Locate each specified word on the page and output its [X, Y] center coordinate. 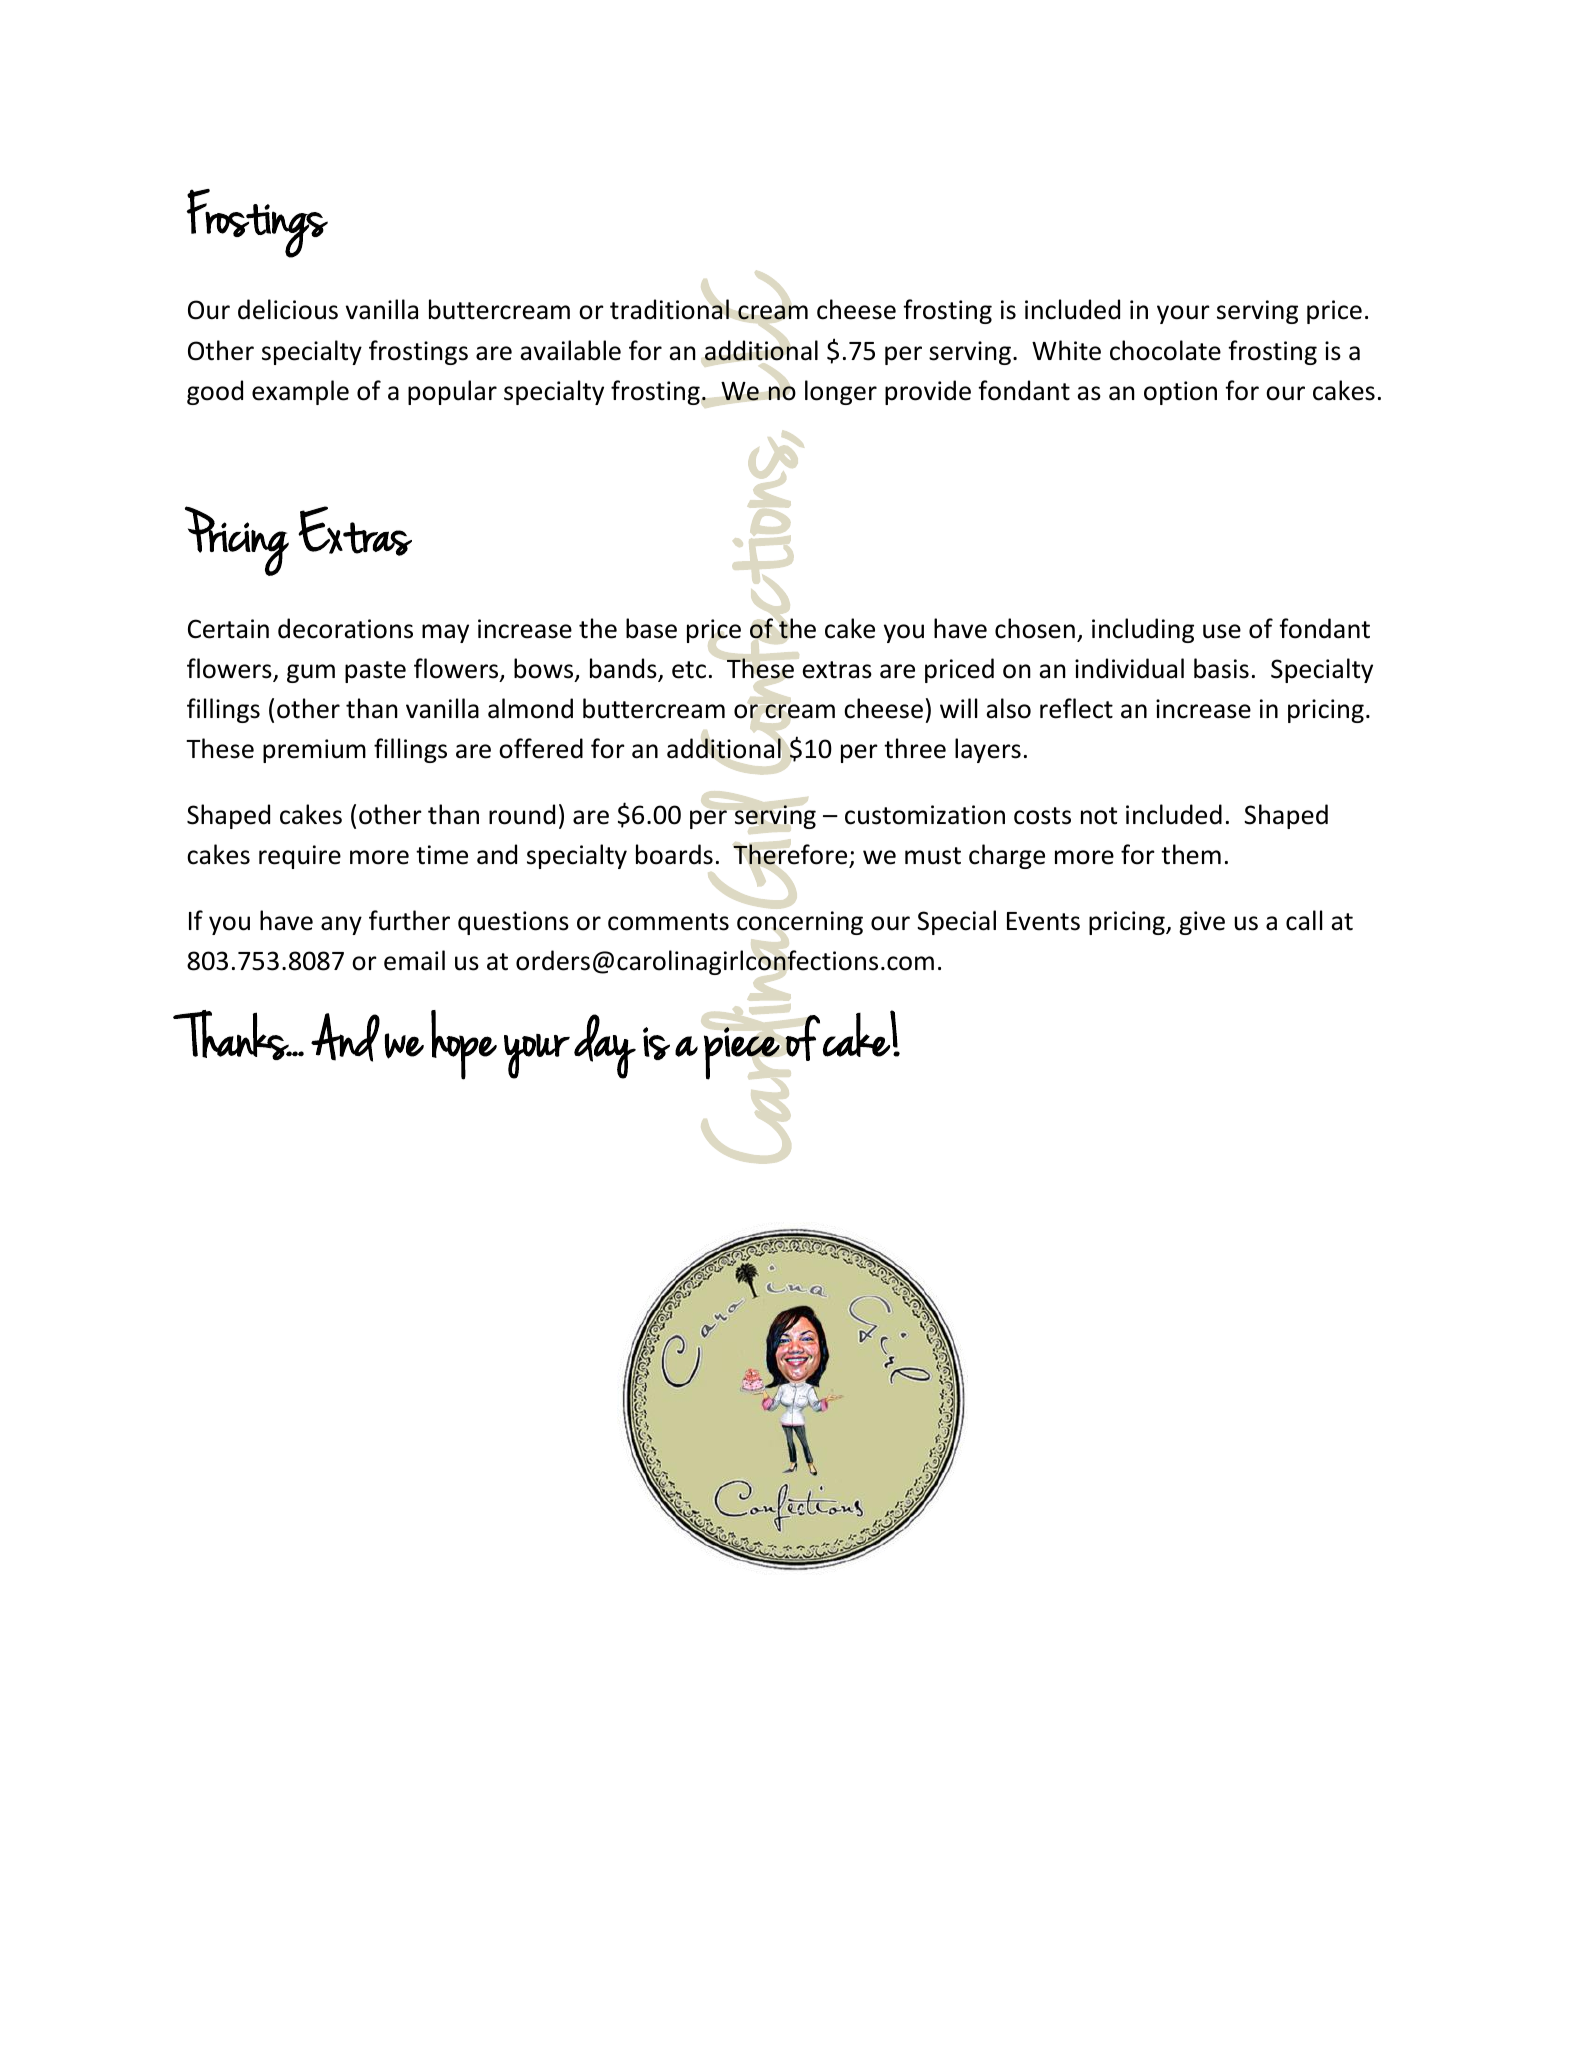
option [1180, 393]
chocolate [1165, 350]
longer [841, 392]
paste [375, 672]
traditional [669, 309]
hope [464, 1045]
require [300, 857]
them [1191, 854]
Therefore [790, 854]
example [300, 392]
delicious [288, 309]
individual [1129, 668]
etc [689, 670]
